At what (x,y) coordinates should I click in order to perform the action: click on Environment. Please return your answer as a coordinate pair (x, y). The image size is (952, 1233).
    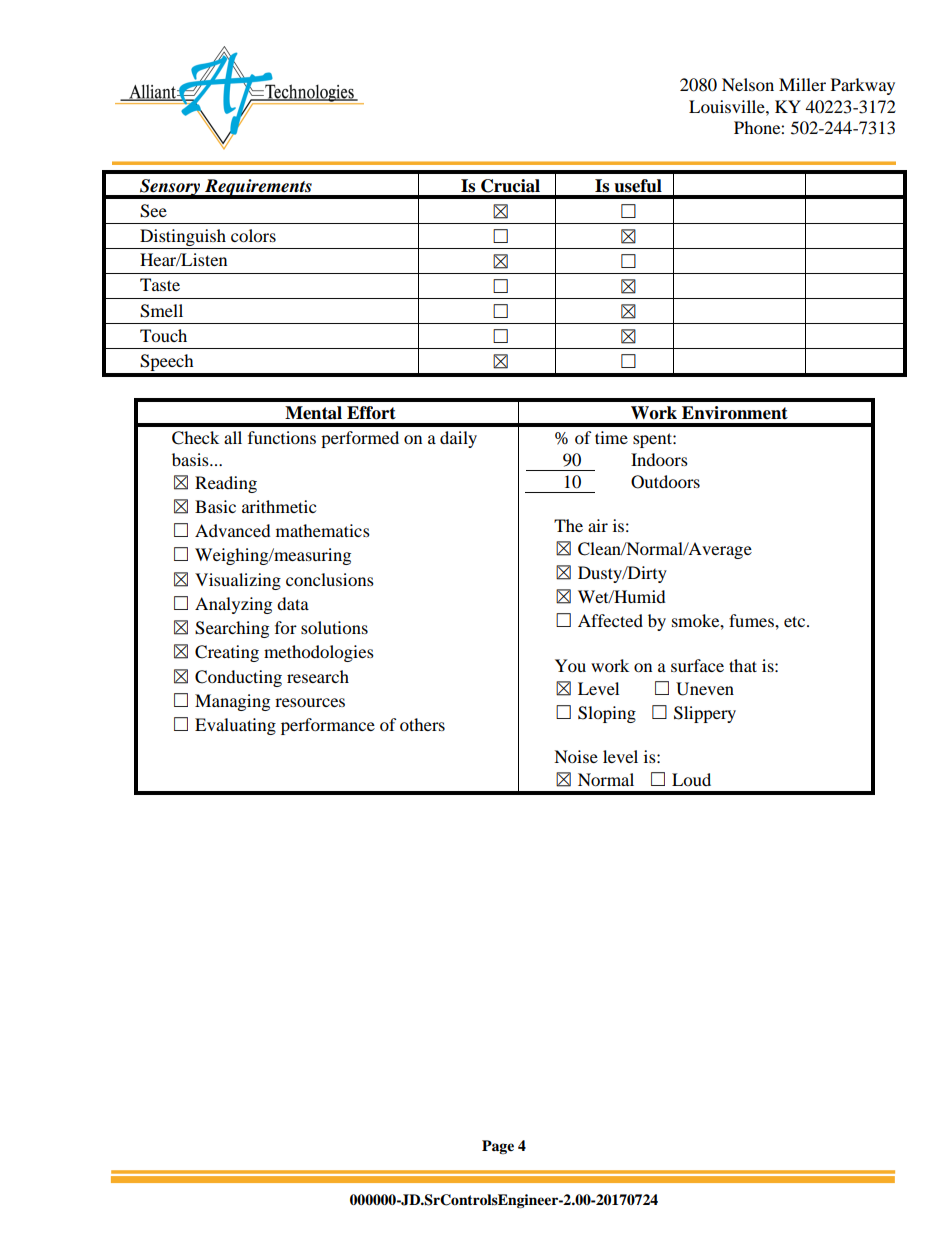
    Looking at the image, I should click on (735, 413).
